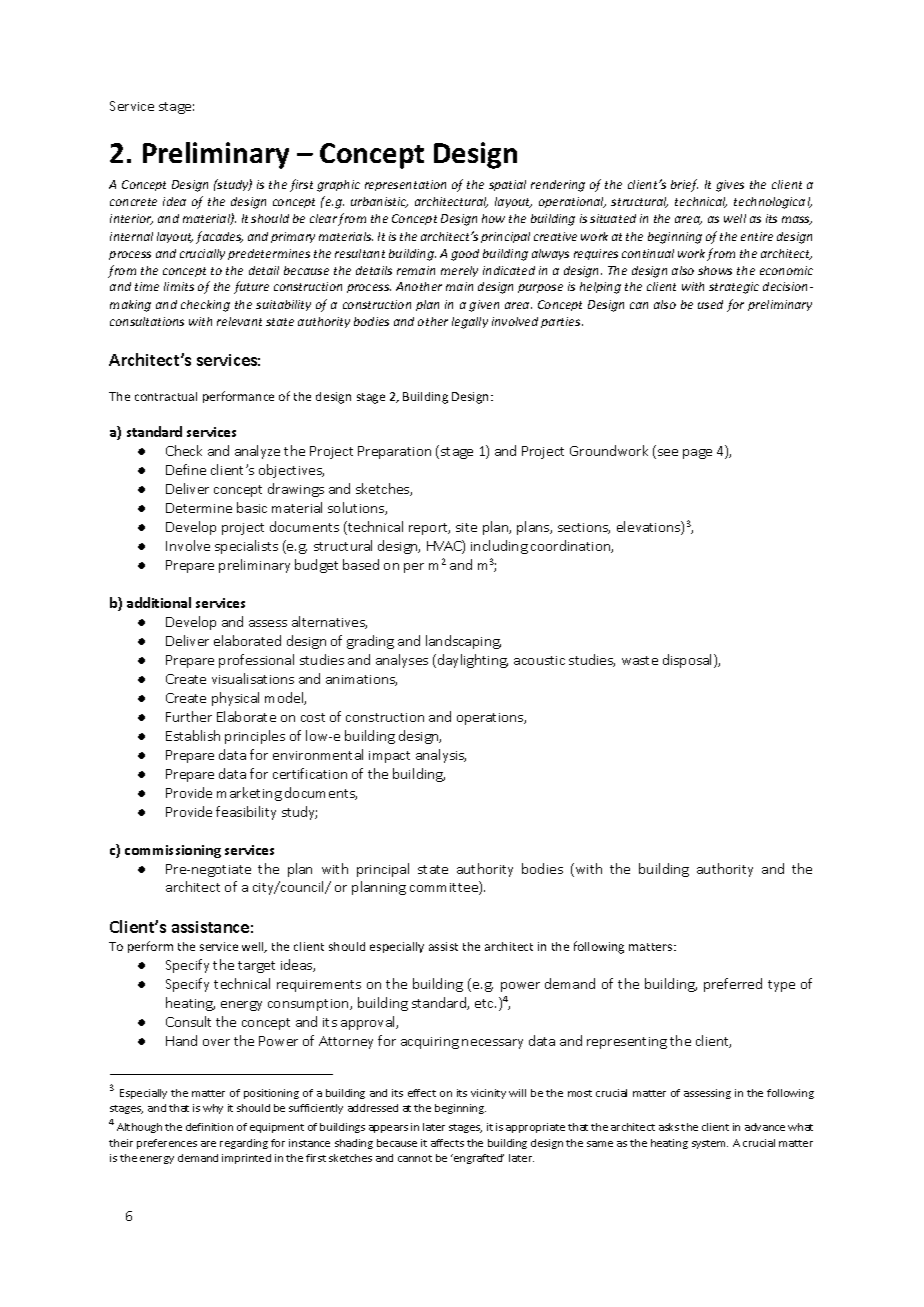  Describe the element at coordinates (209, 1127) in the document. I see `definition` at that location.
